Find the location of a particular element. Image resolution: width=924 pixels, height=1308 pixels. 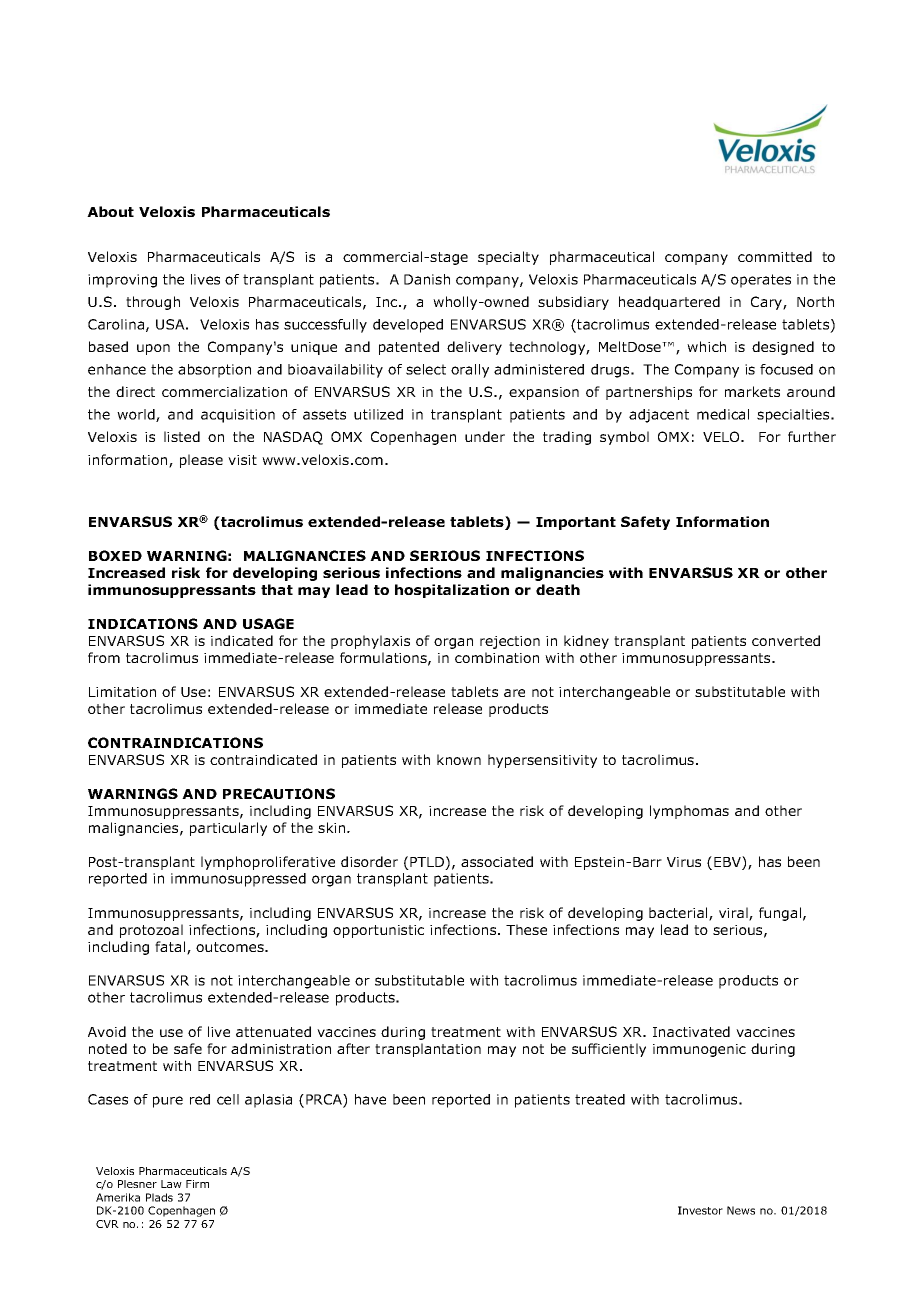

specialty is located at coordinates (508, 258).
